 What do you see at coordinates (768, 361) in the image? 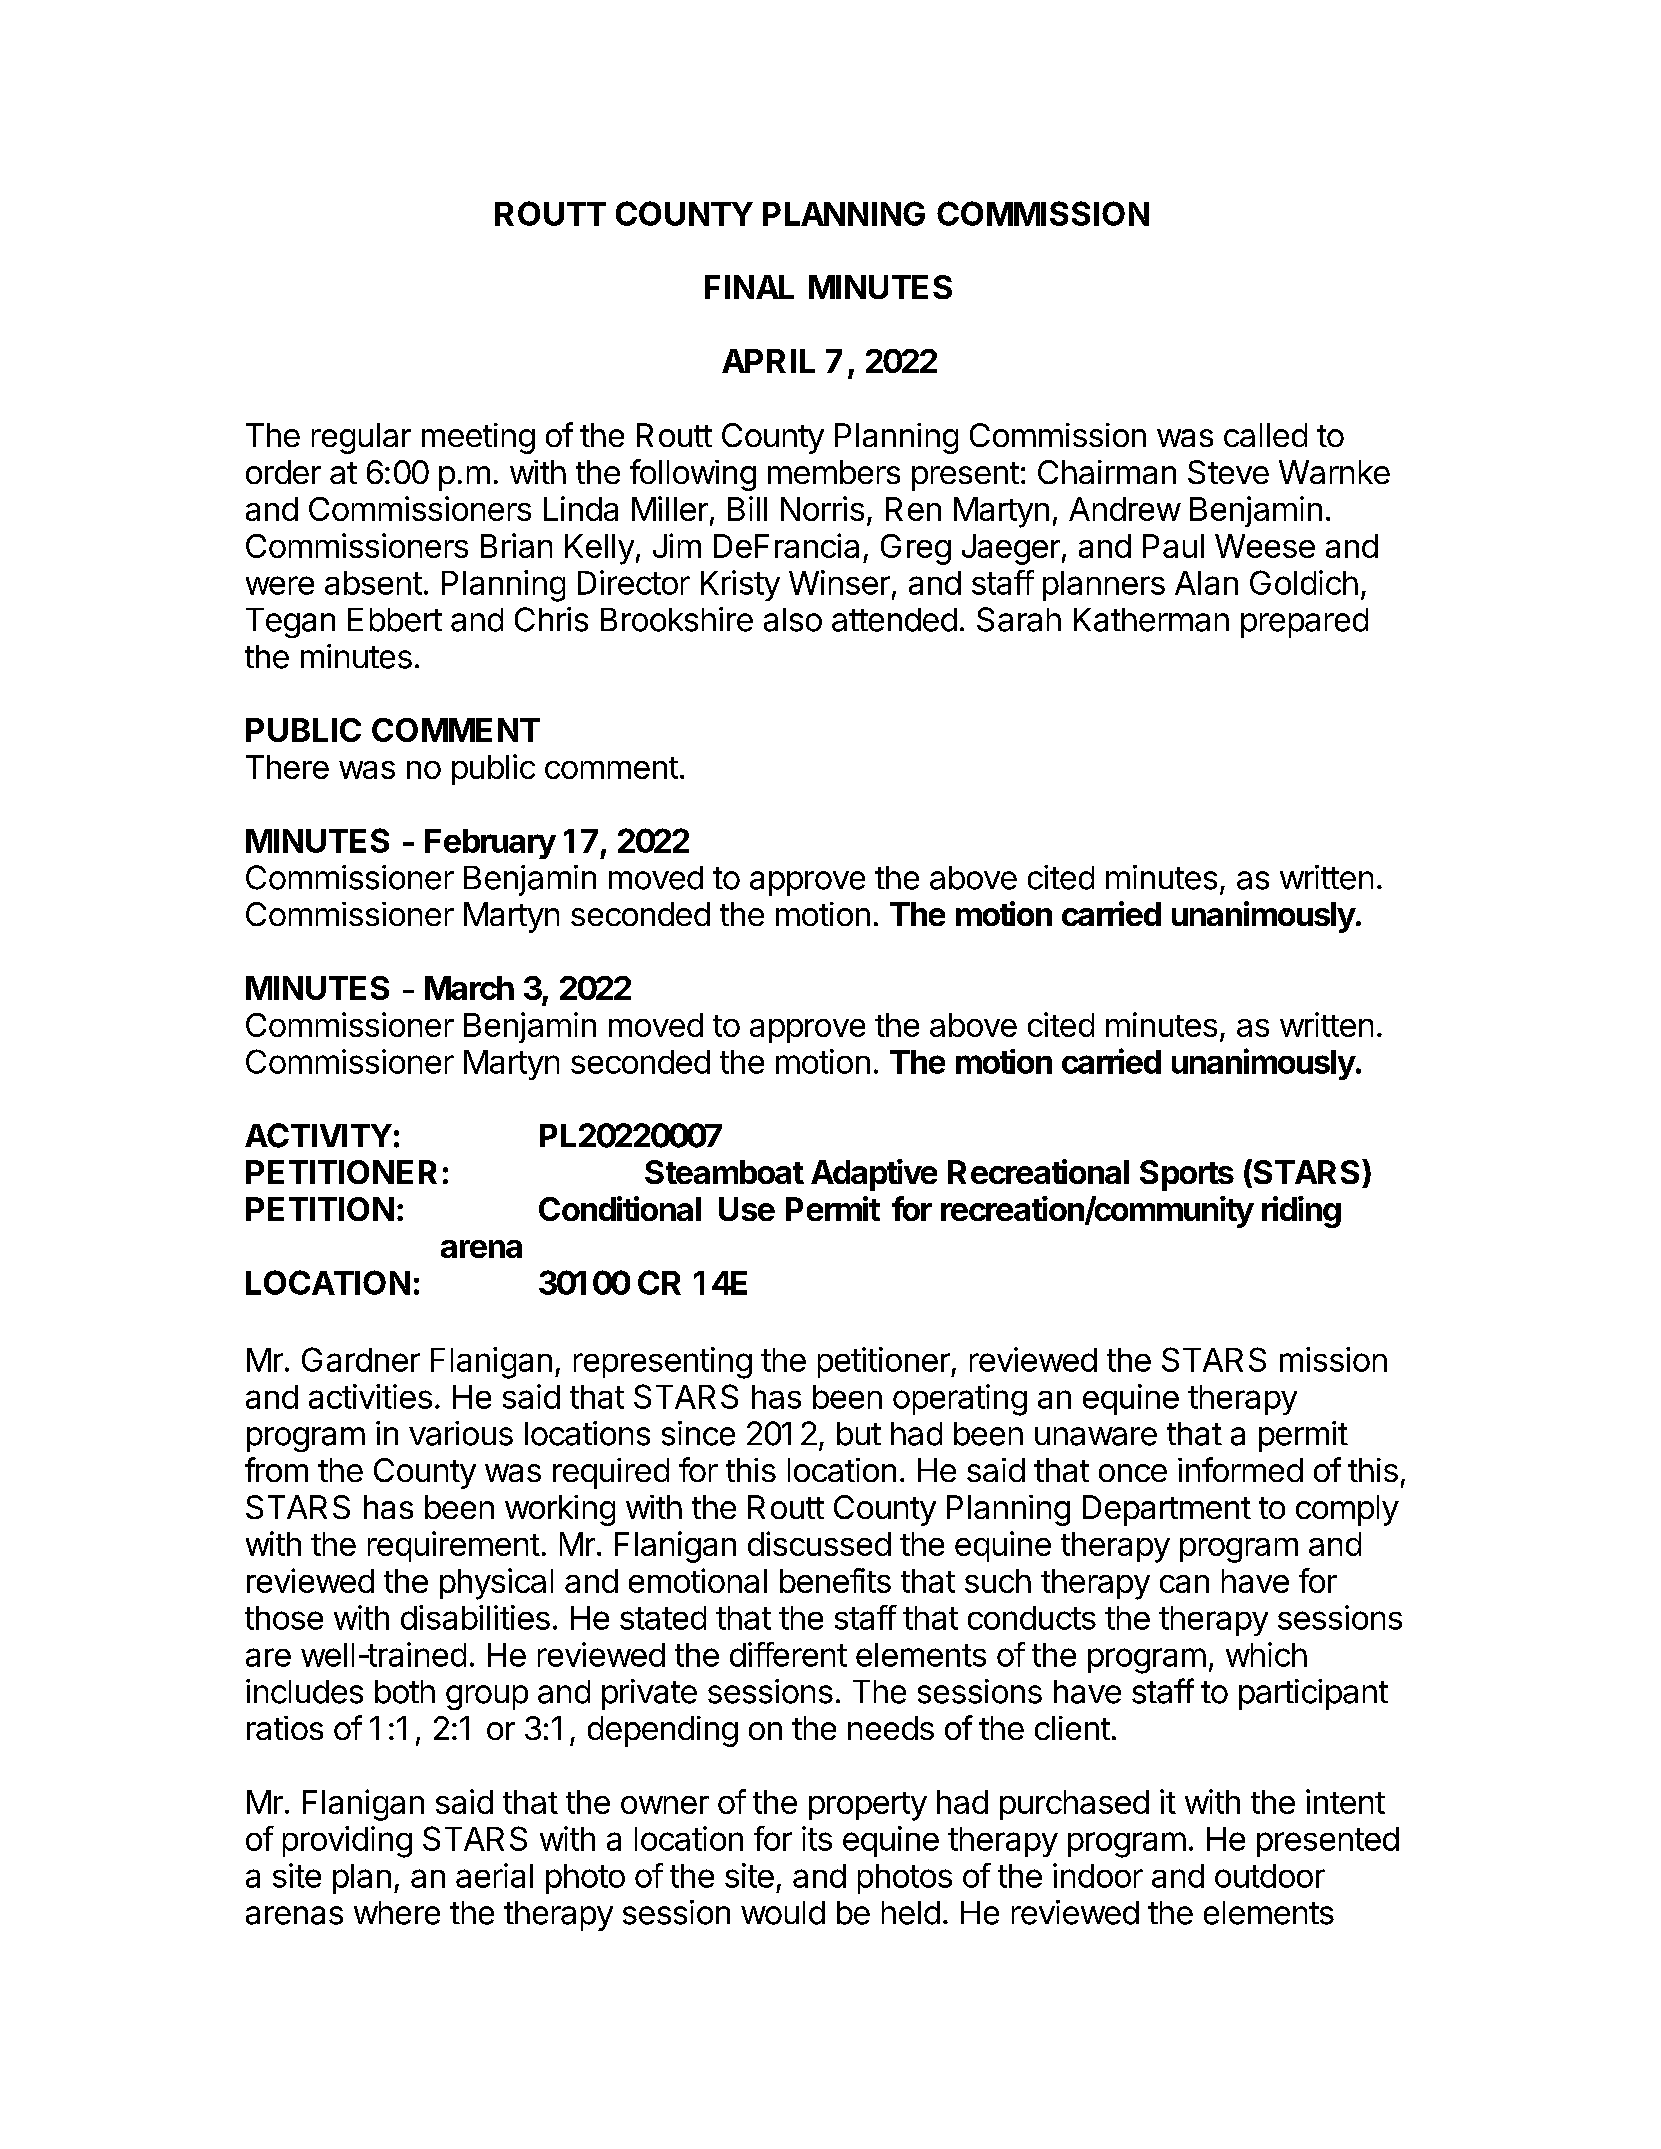
I see `APRIL` at bounding box center [768, 361].
